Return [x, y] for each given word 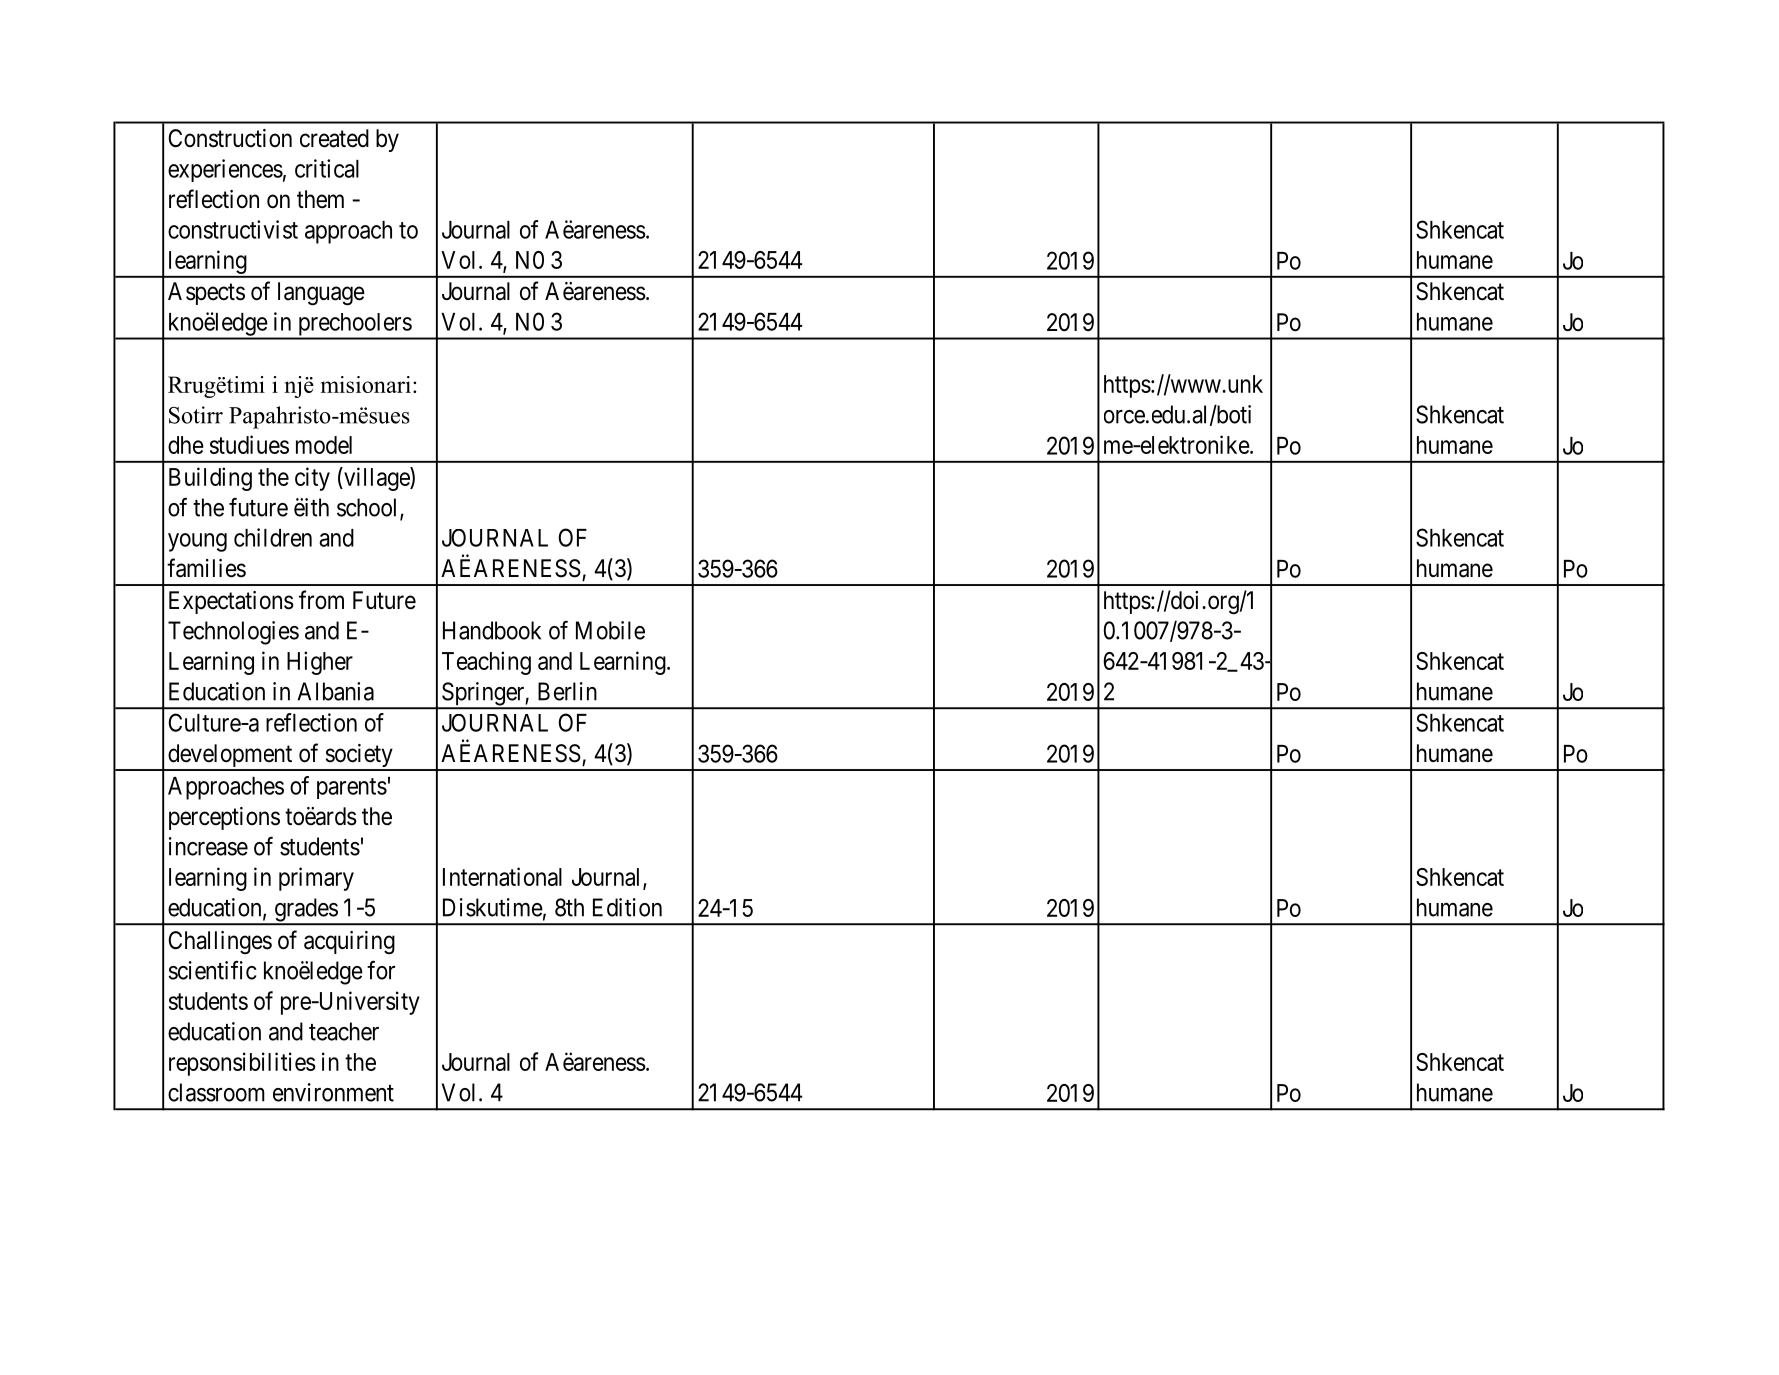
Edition [627, 907]
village [376, 479]
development [230, 757]
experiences [225, 170]
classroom [216, 1092]
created [334, 138]
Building [210, 479]
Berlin [567, 691]
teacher [344, 1031]
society [359, 757]
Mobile [610, 630]
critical [327, 168]
